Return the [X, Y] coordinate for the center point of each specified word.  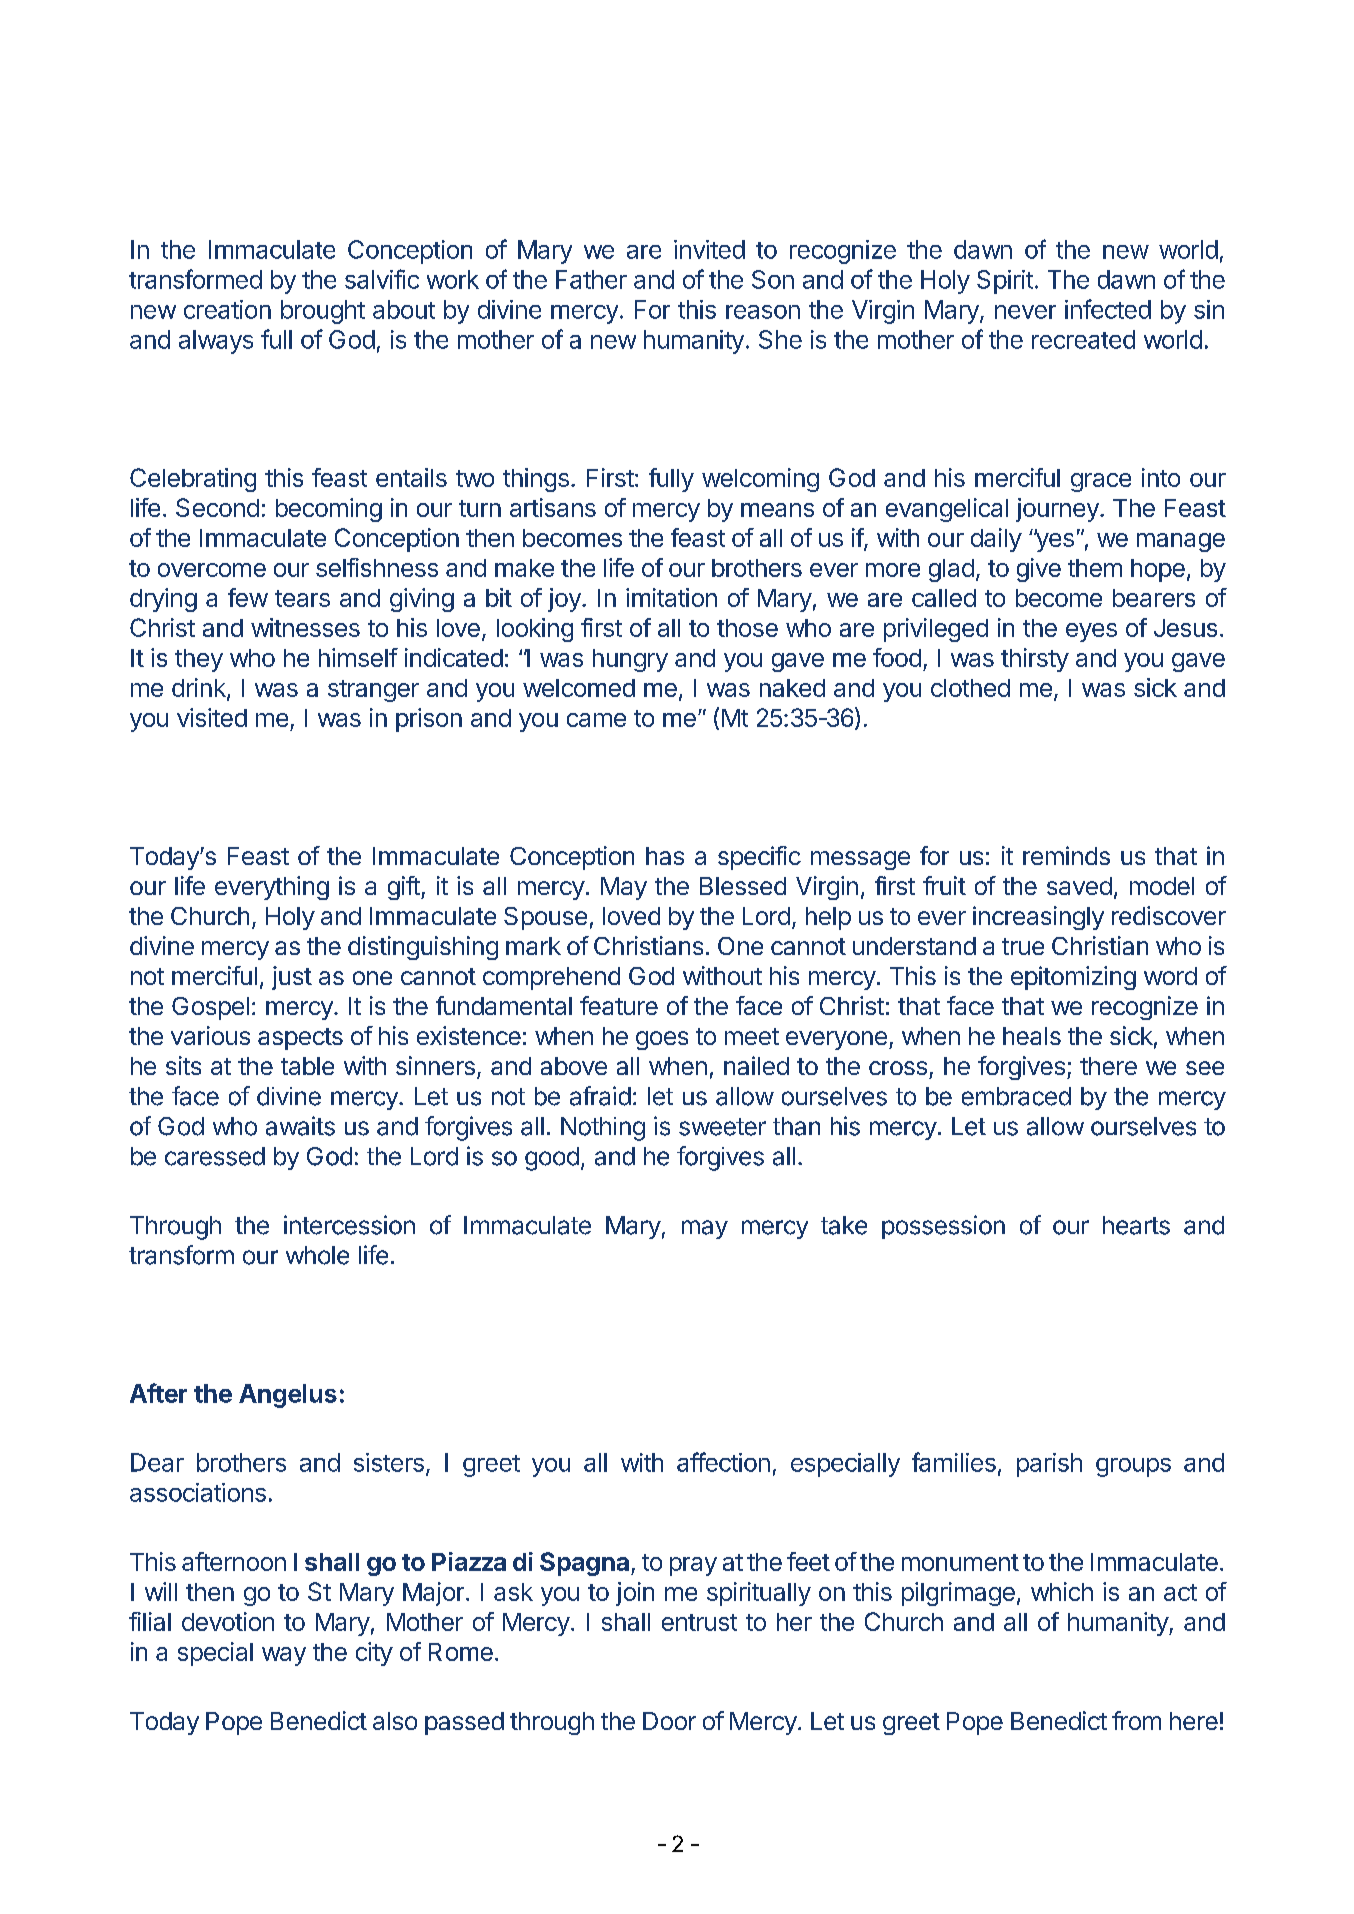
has [665, 856]
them [1095, 568]
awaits [300, 1126]
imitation [671, 597]
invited [709, 249]
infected [1108, 309]
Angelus [288, 1396]
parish [1049, 1465]
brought [323, 312]
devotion [228, 1621]
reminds [1066, 855]
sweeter [722, 1127]
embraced [1016, 1096]
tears [302, 598]
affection [723, 1462]
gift [405, 888]
